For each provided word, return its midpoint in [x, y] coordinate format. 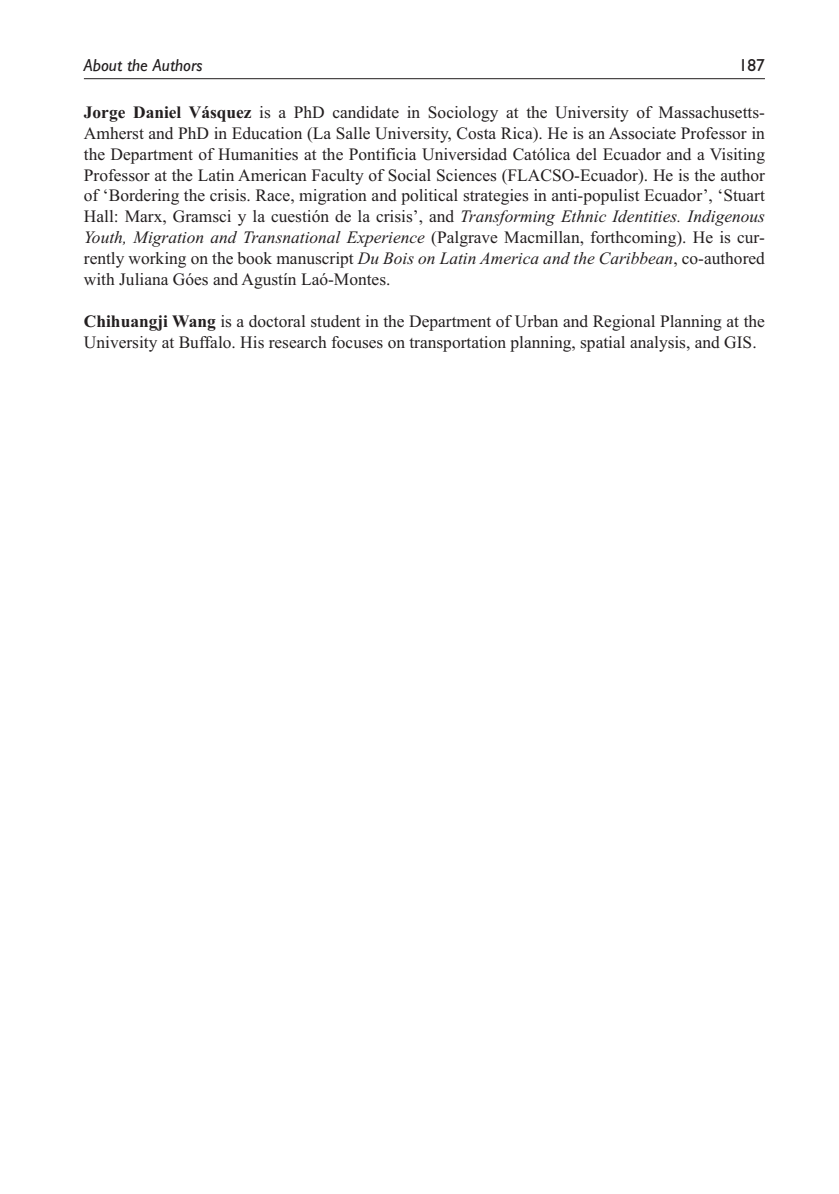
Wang [194, 323]
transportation [457, 344]
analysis [659, 344]
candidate [366, 112]
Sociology [463, 114]
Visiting [737, 156]
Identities [645, 216]
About [102, 65]
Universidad [464, 154]
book [254, 258]
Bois [398, 258]
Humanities [258, 154]
